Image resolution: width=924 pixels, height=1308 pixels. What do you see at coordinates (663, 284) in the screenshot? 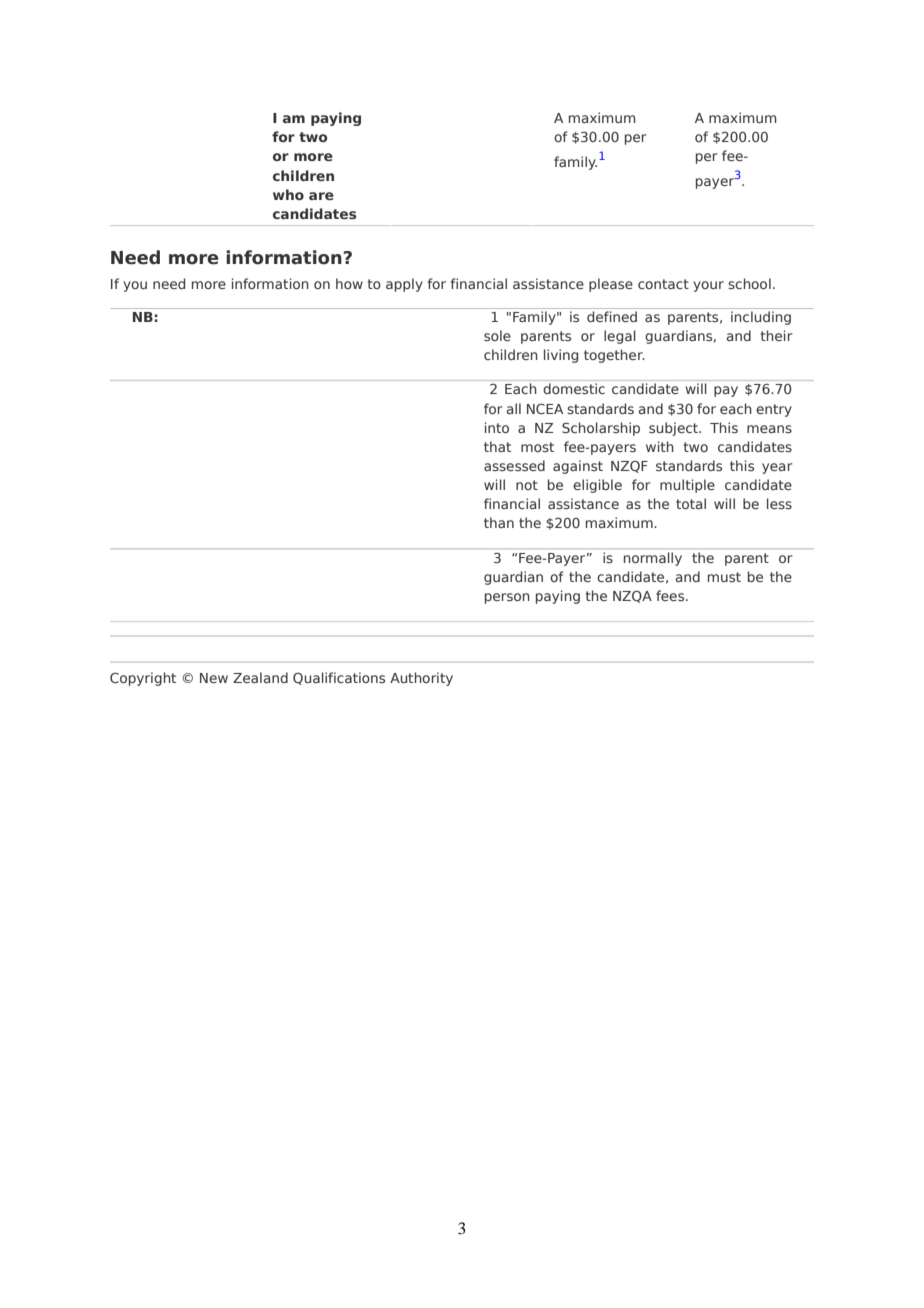
I see `contact` at bounding box center [663, 284].
